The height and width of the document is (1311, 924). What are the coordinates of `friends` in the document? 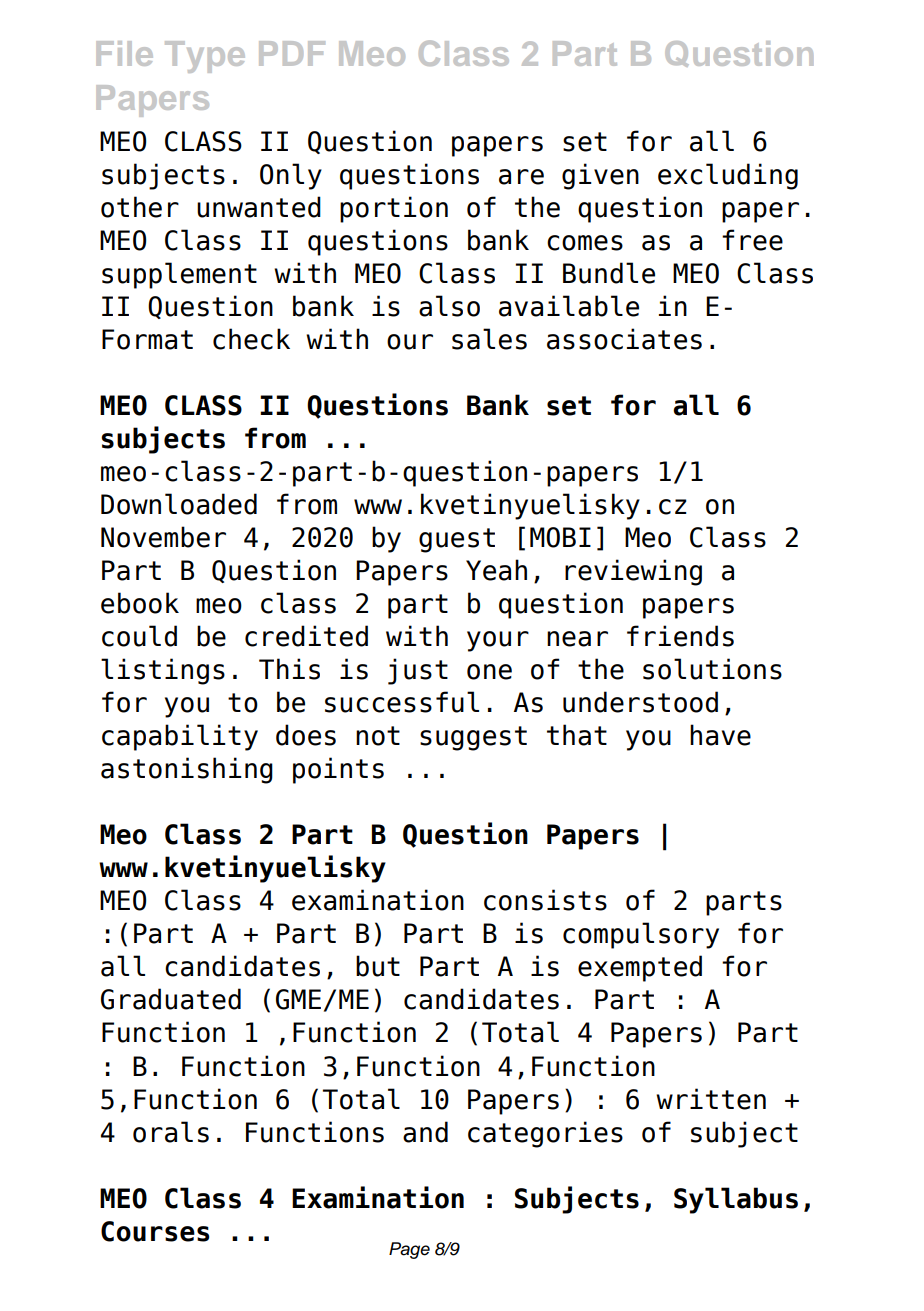 It's located at (680, 636).
